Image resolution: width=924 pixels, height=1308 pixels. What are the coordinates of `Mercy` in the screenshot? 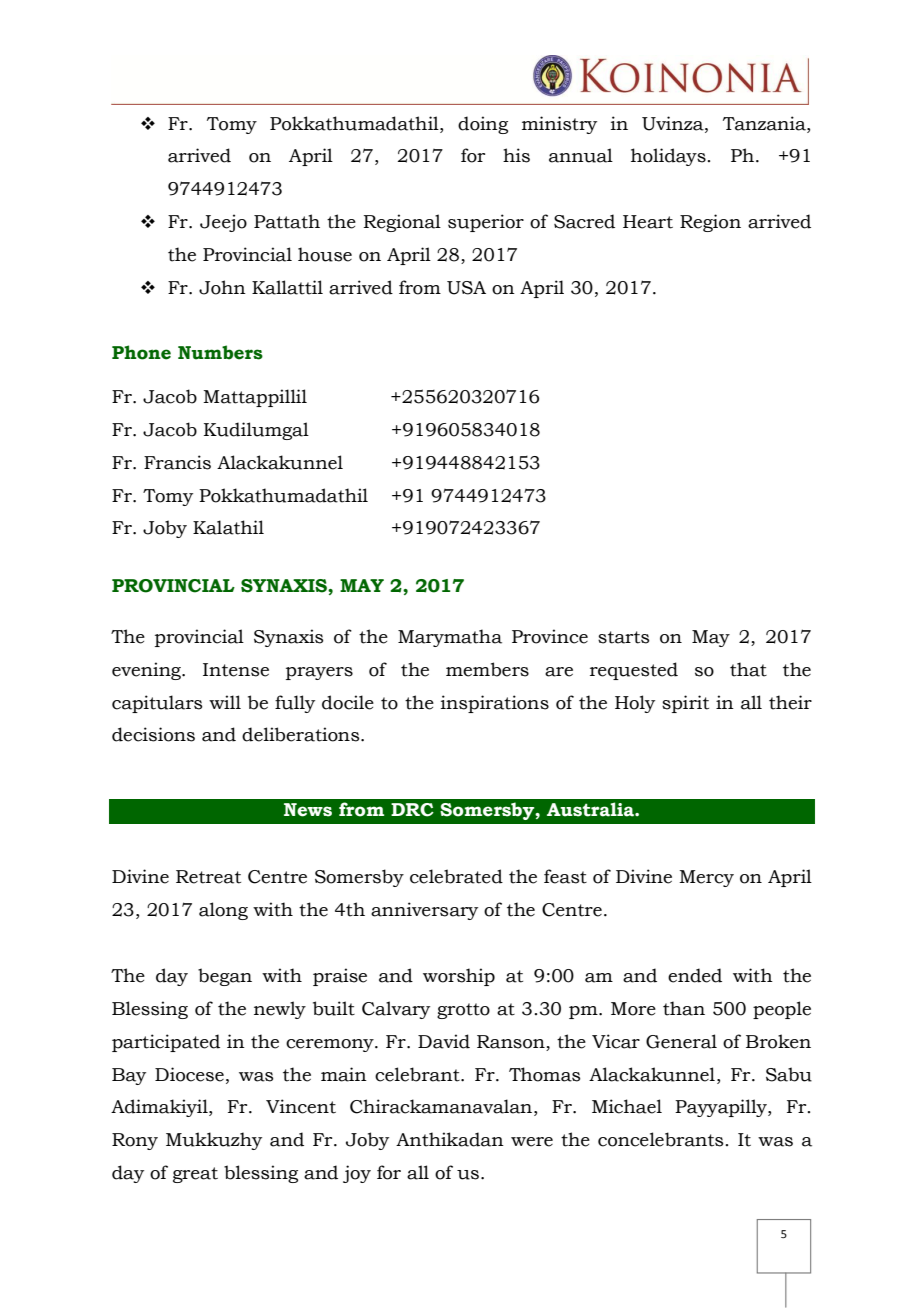 It's located at (706, 878).
